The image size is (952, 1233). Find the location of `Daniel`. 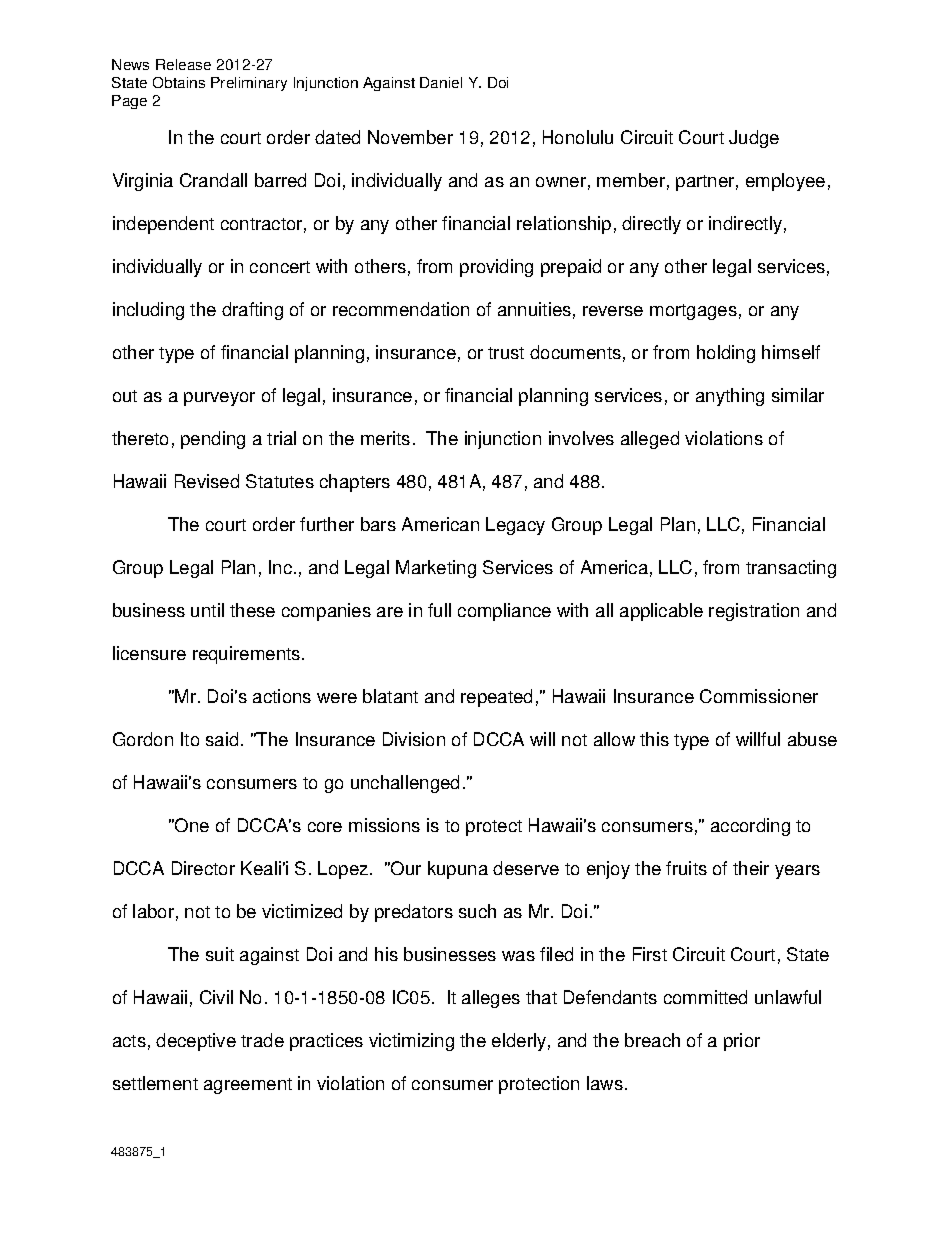

Daniel is located at coordinates (441, 82).
